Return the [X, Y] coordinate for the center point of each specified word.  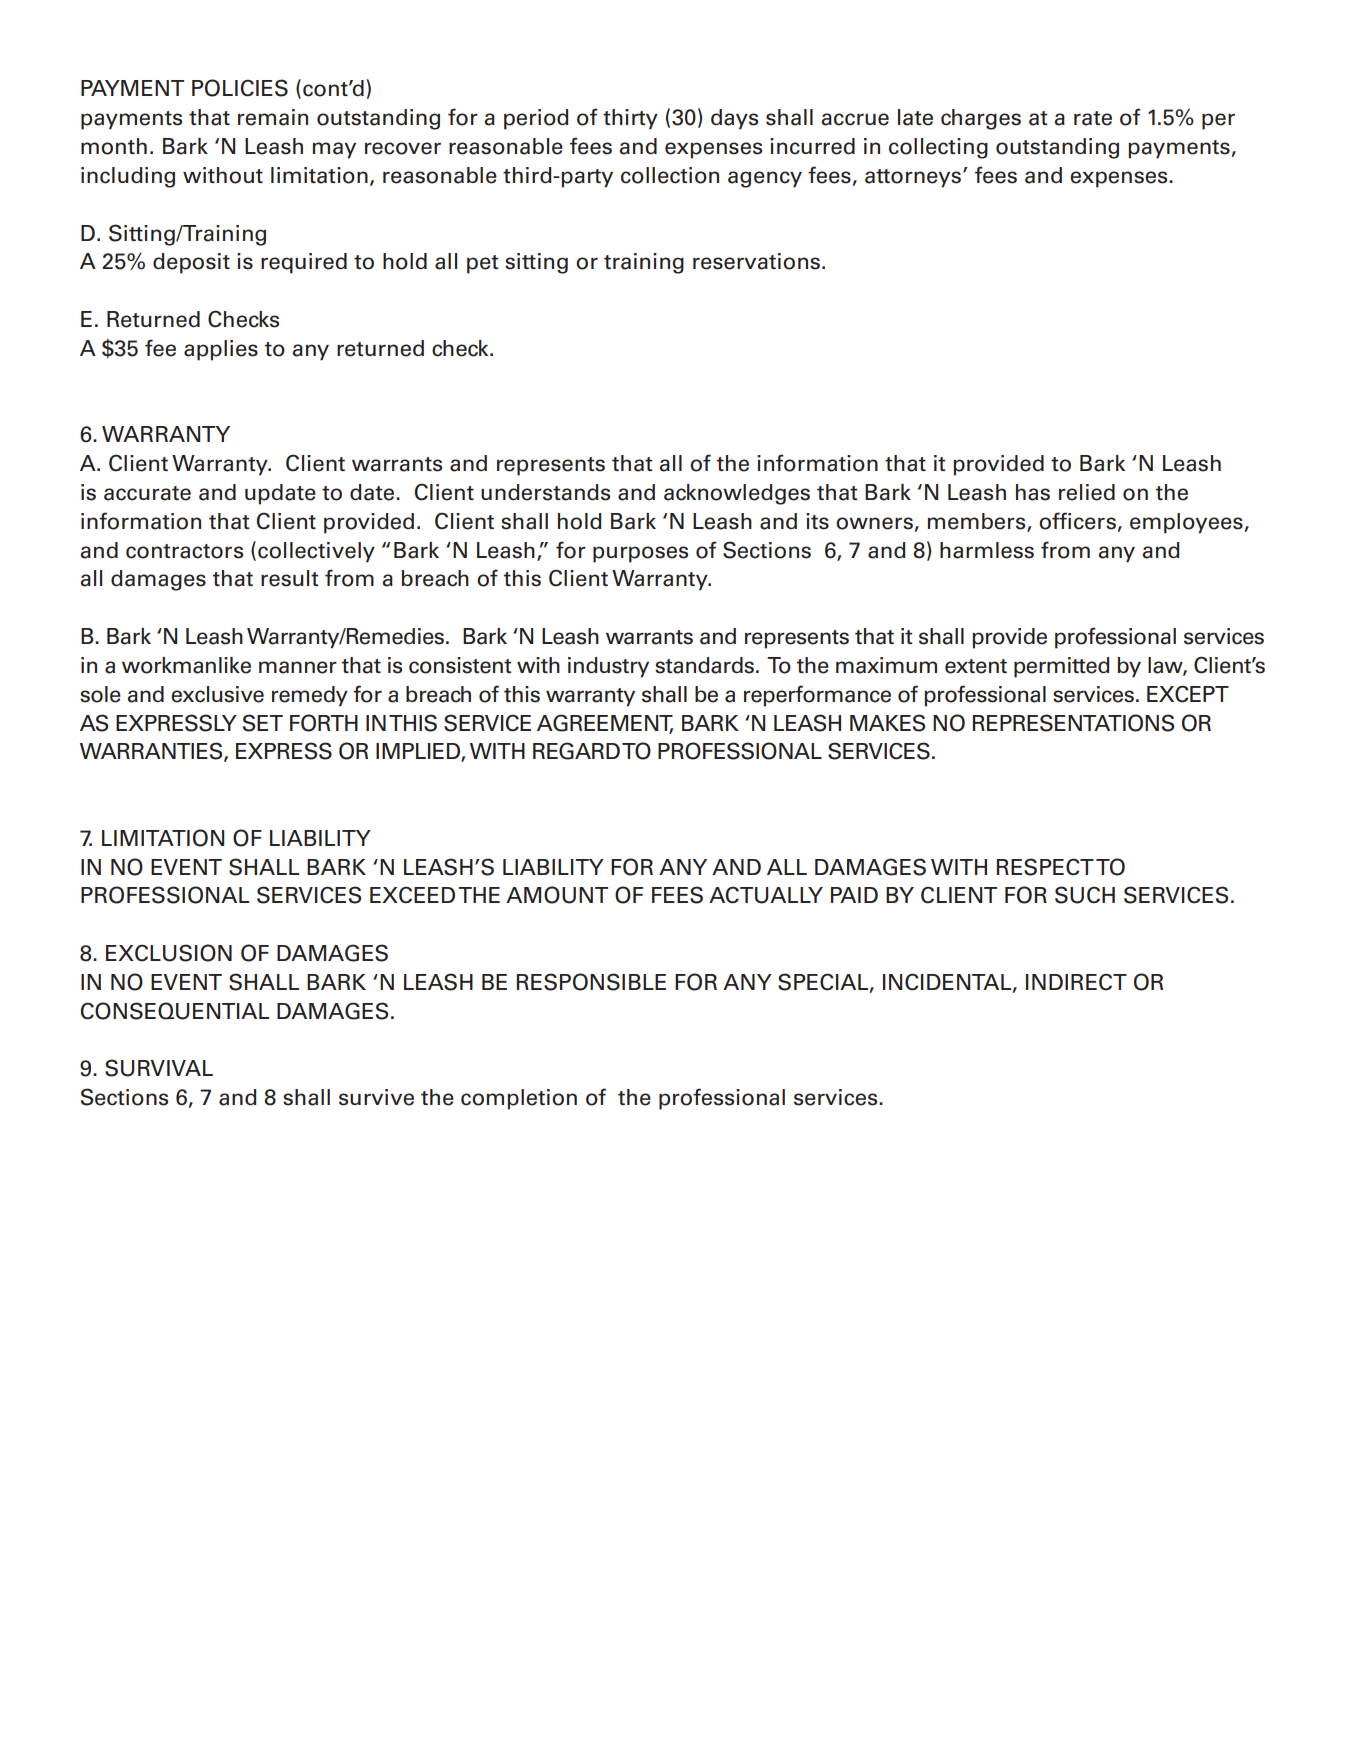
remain [273, 117]
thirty [630, 119]
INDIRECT [1076, 982]
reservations [756, 261]
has [1033, 492]
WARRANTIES [152, 752]
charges [981, 119]
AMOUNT [557, 895]
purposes [640, 554]
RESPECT [1045, 867]
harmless [987, 550]
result [289, 578]
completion [519, 1099]
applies [221, 350]
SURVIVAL [159, 1068]
